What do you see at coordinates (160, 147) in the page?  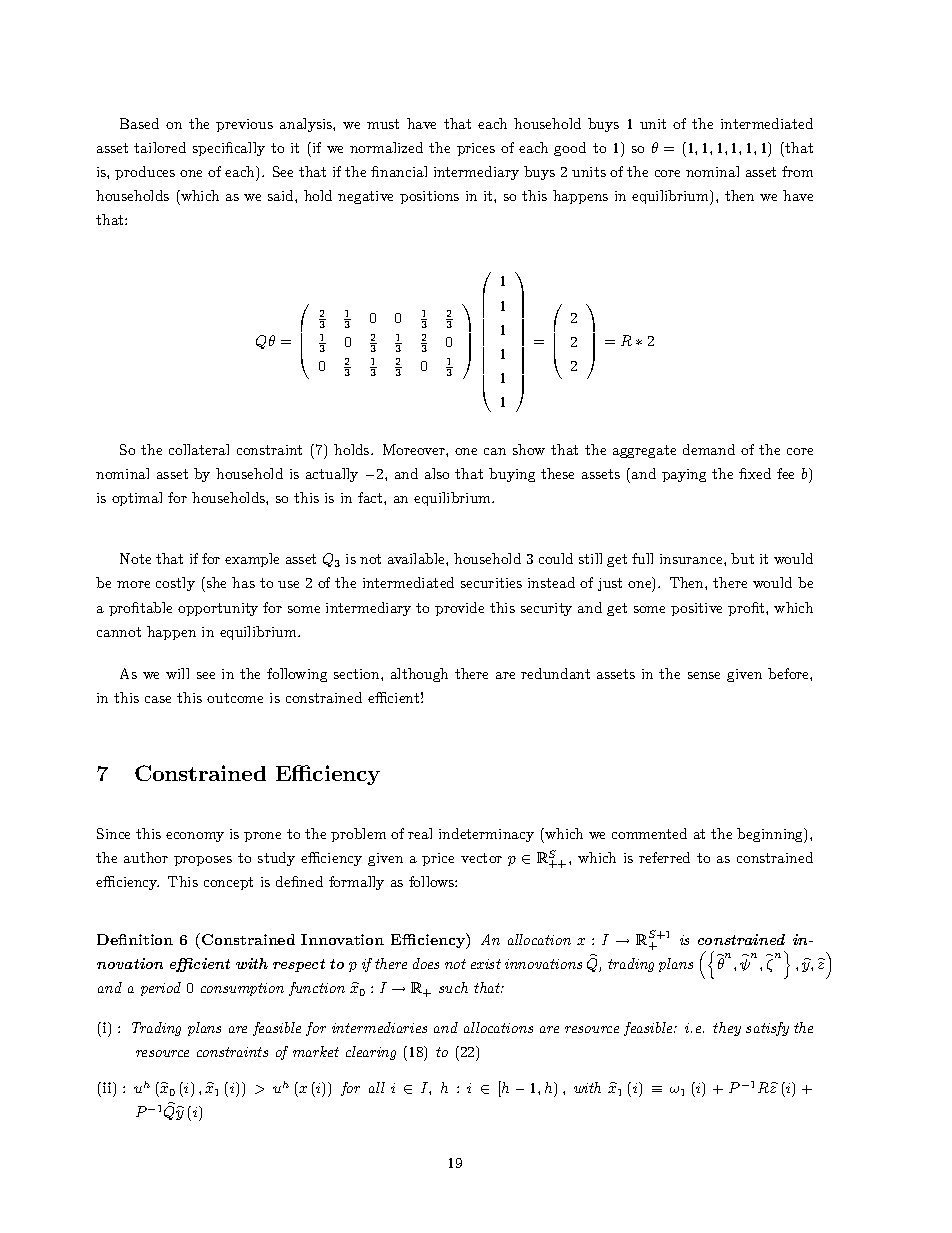 I see `tailored` at bounding box center [160, 147].
